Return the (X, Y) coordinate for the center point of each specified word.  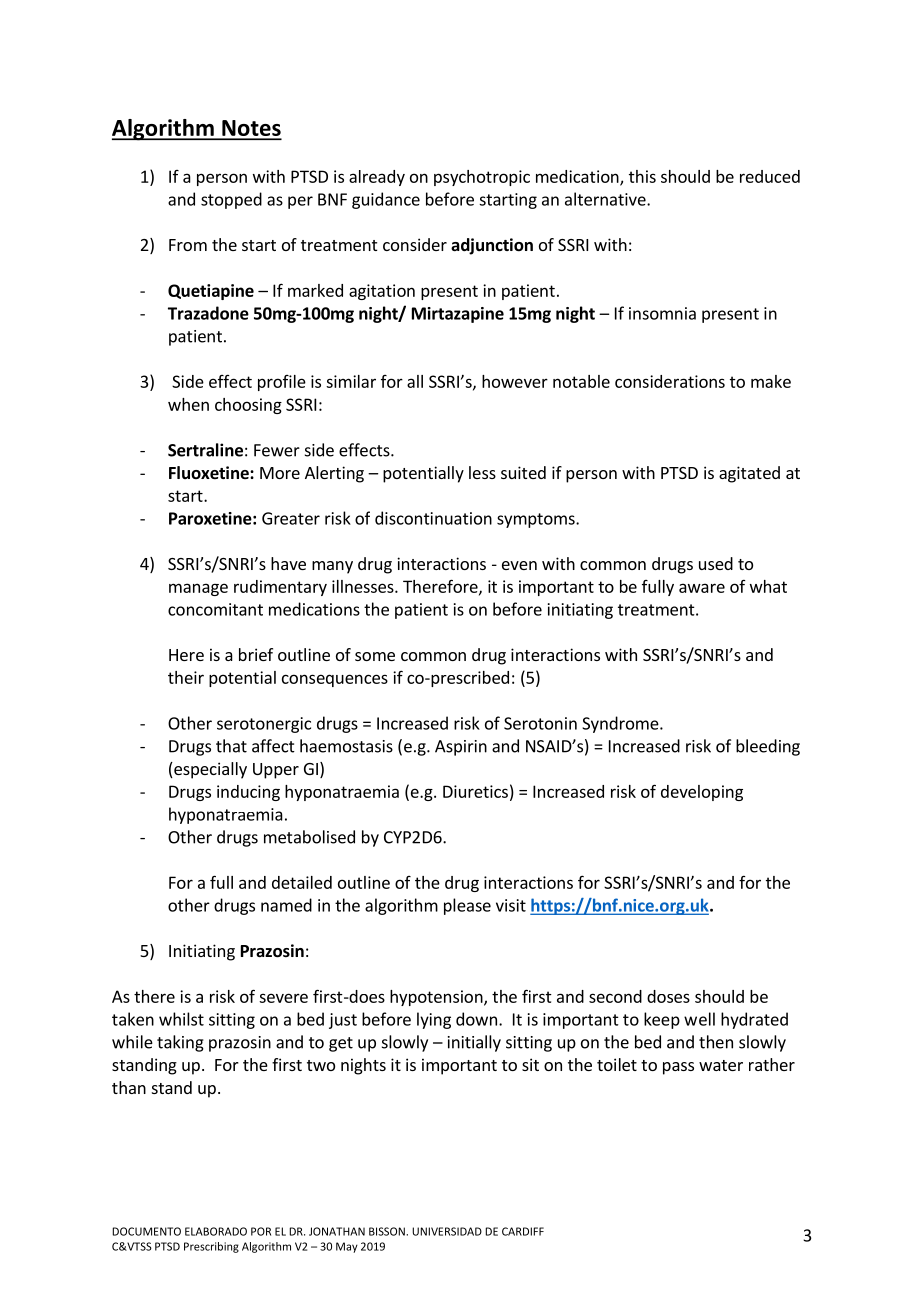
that (231, 746)
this (642, 176)
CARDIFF (523, 1231)
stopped (231, 200)
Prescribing (211, 1247)
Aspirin (461, 748)
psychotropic (482, 178)
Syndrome (621, 724)
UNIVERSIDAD (447, 1231)
